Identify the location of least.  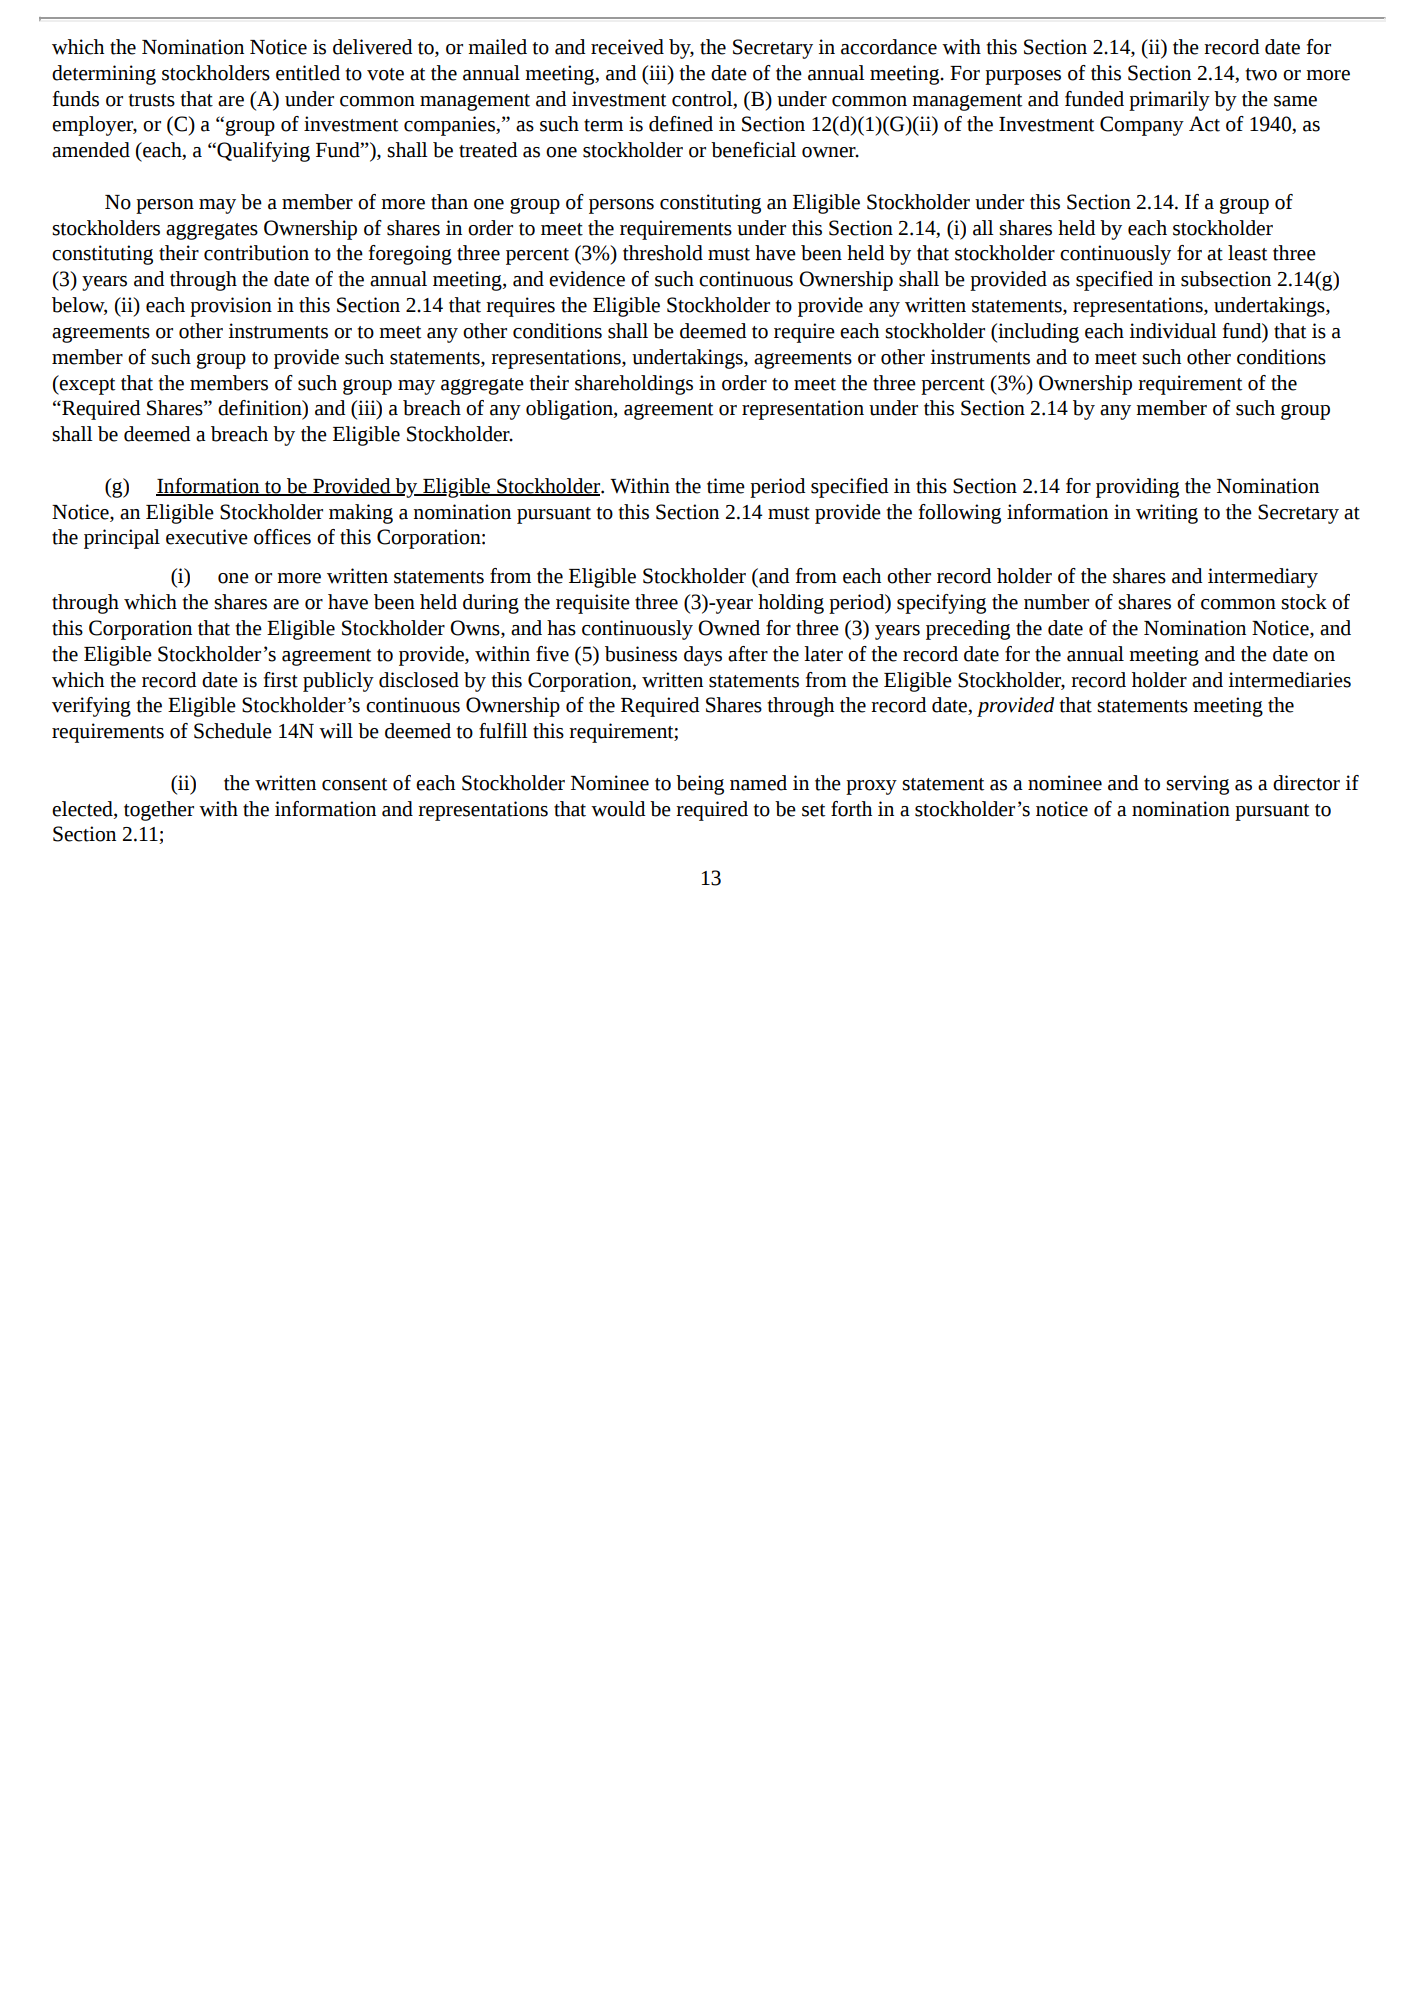
(1247, 253).
